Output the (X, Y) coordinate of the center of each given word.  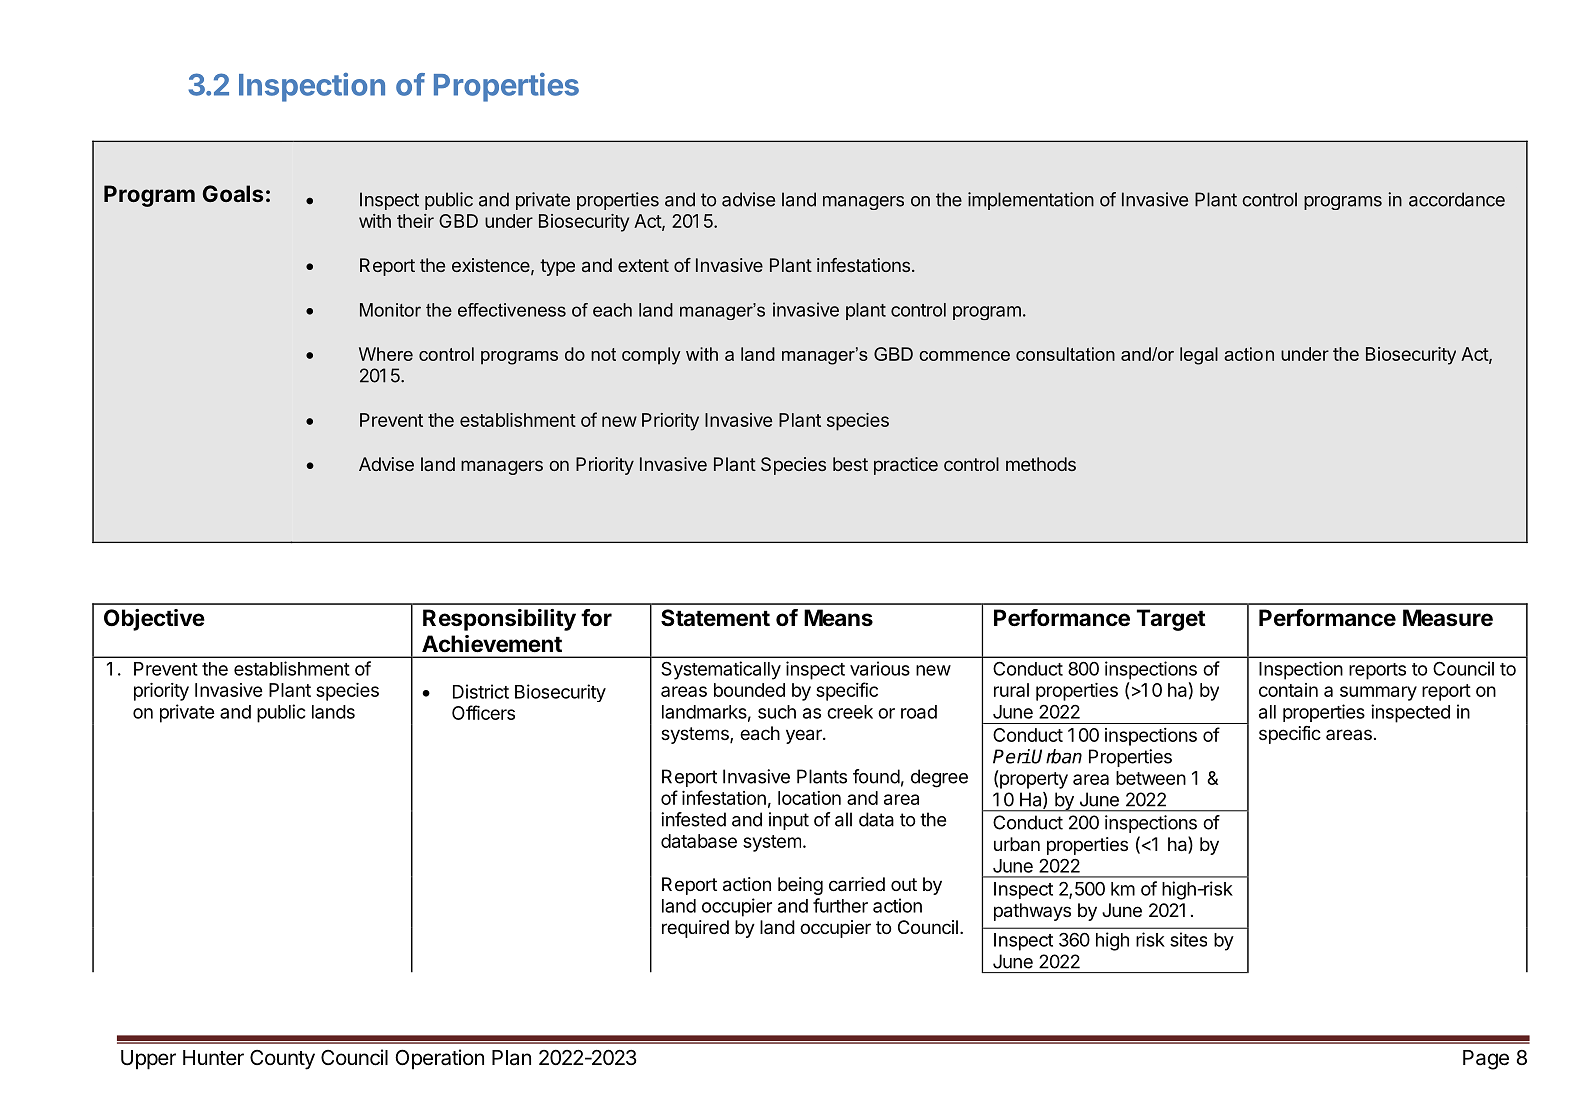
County (282, 1060)
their (415, 221)
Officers (483, 712)
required (695, 929)
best (850, 464)
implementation (1031, 201)
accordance (1457, 199)
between (1151, 778)
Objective (154, 620)
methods (1041, 464)
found (876, 776)
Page (1486, 1060)
